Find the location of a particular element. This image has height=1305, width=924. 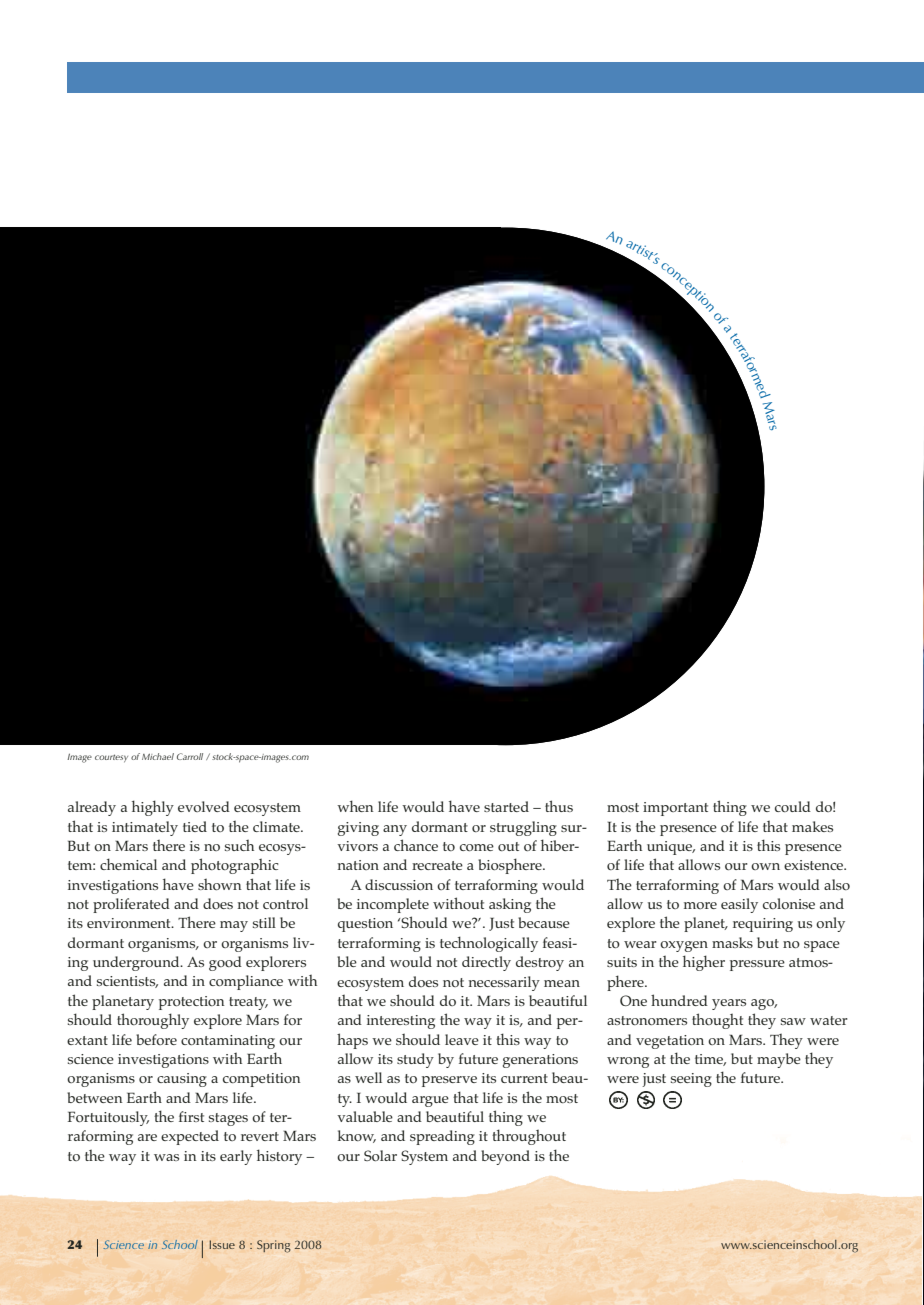

first is located at coordinates (191, 1116).
